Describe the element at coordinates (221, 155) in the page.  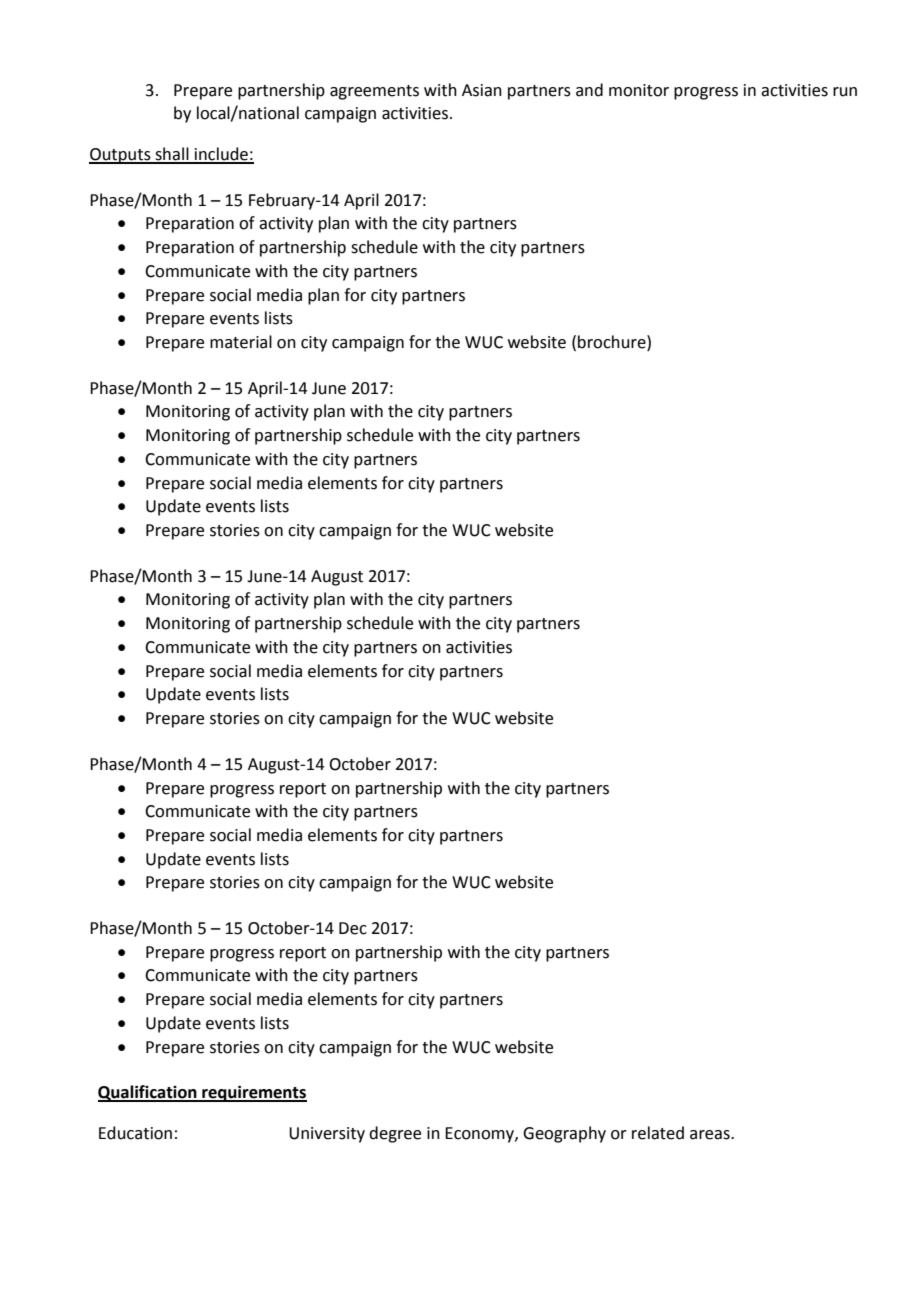
I see `include` at that location.
